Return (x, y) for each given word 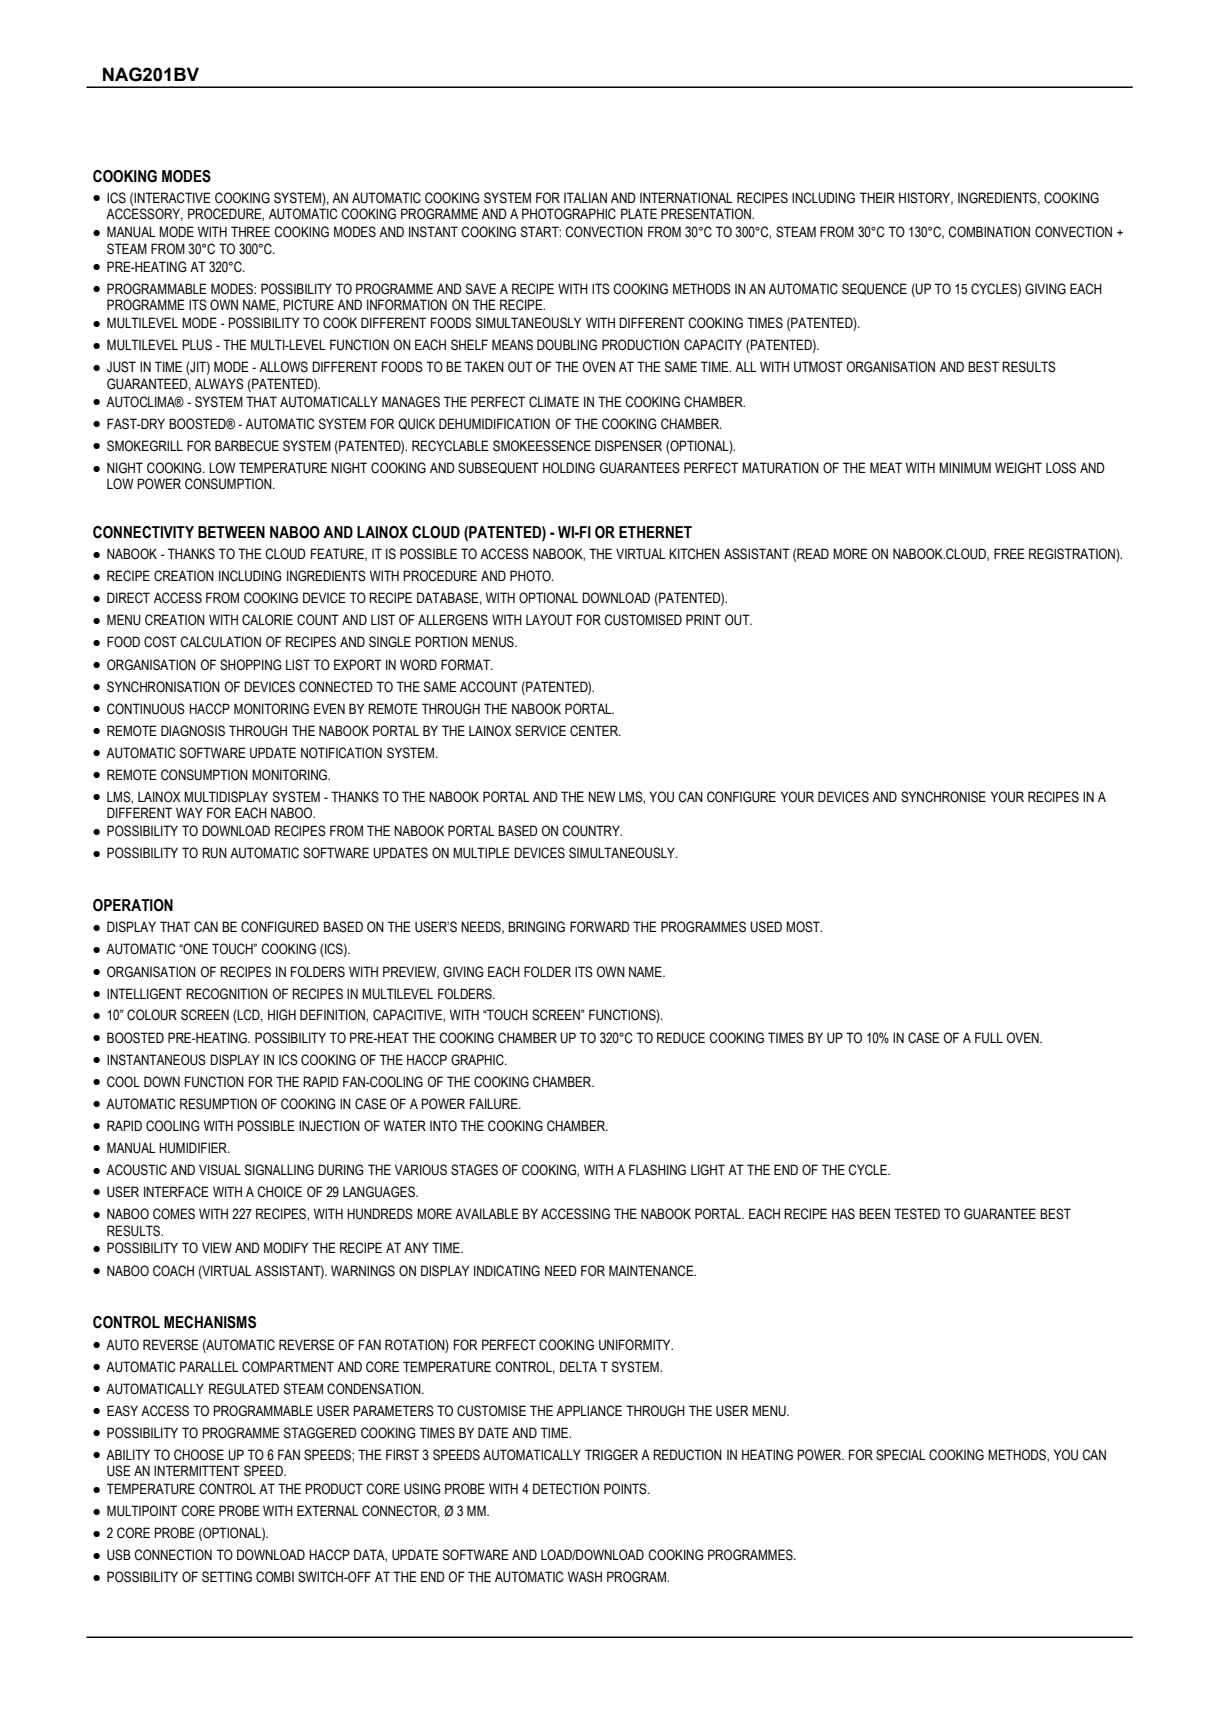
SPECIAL (900, 1454)
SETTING (227, 1577)
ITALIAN (585, 197)
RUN (214, 853)
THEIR (877, 197)
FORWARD (600, 927)
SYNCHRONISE (943, 797)
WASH (585, 1577)
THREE (250, 231)
